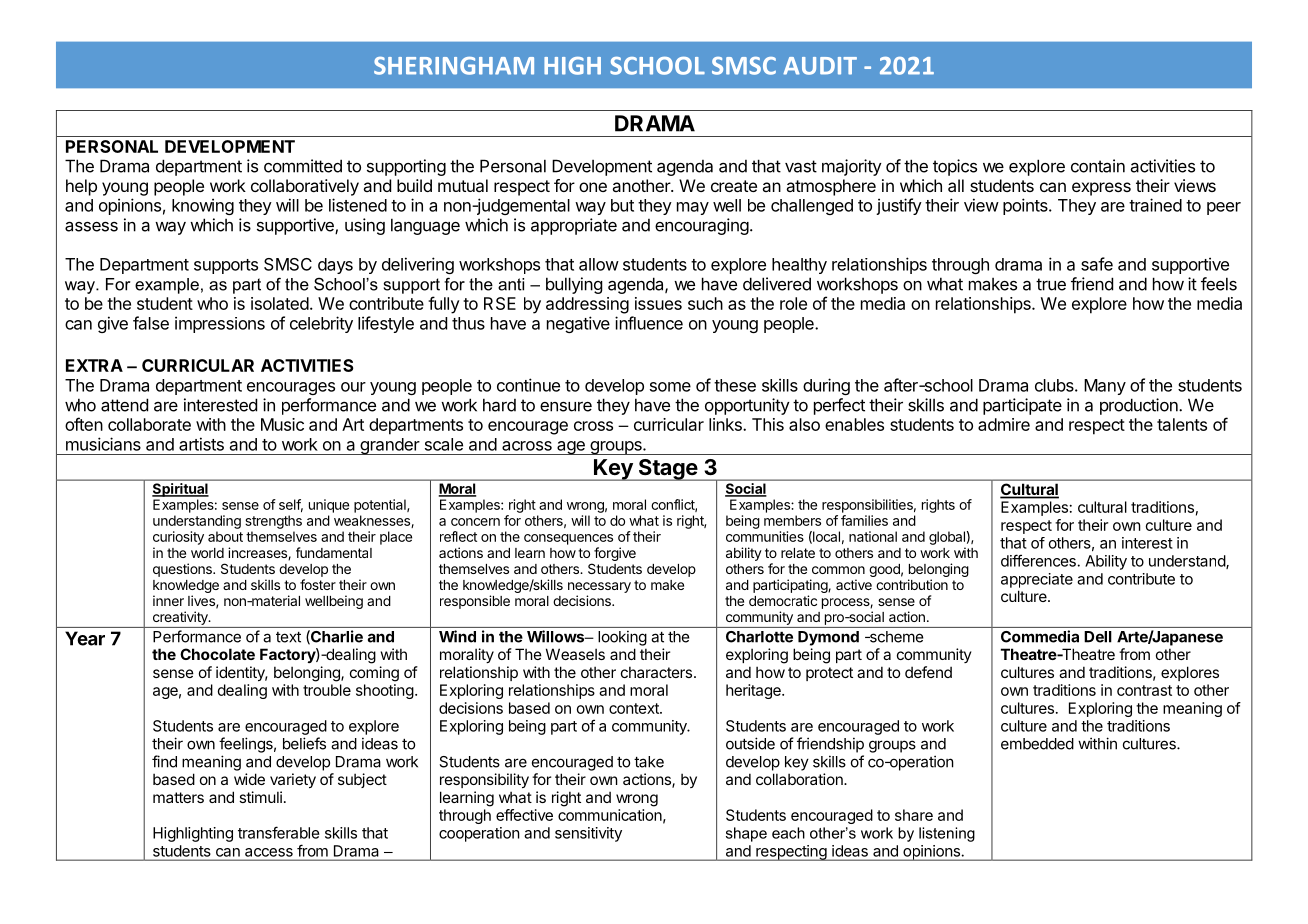  What do you see at coordinates (303, 166) in the image?
I see `committed` at bounding box center [303, 166].
